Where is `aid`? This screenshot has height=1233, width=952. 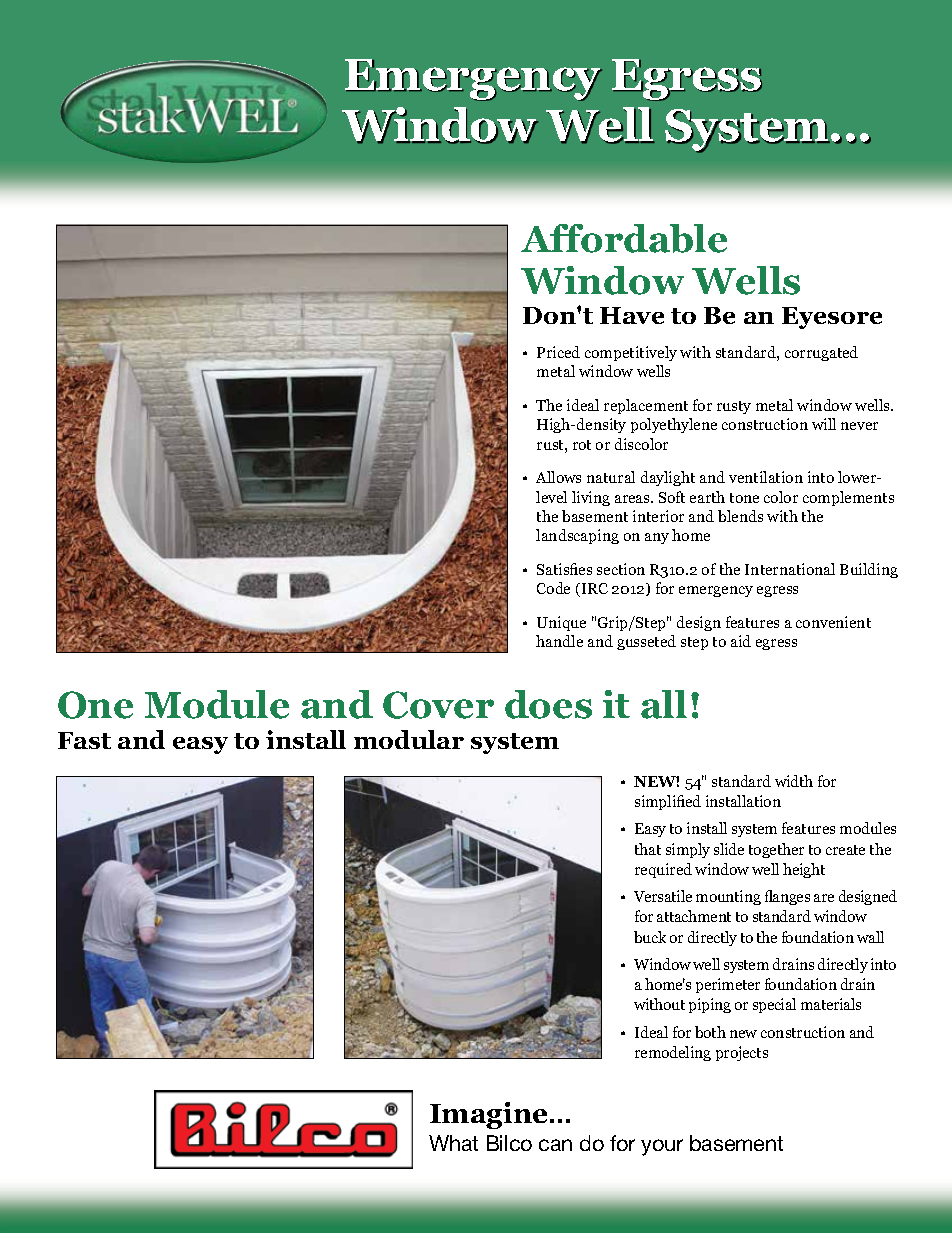 aid is located at coordinates (741, 641).
